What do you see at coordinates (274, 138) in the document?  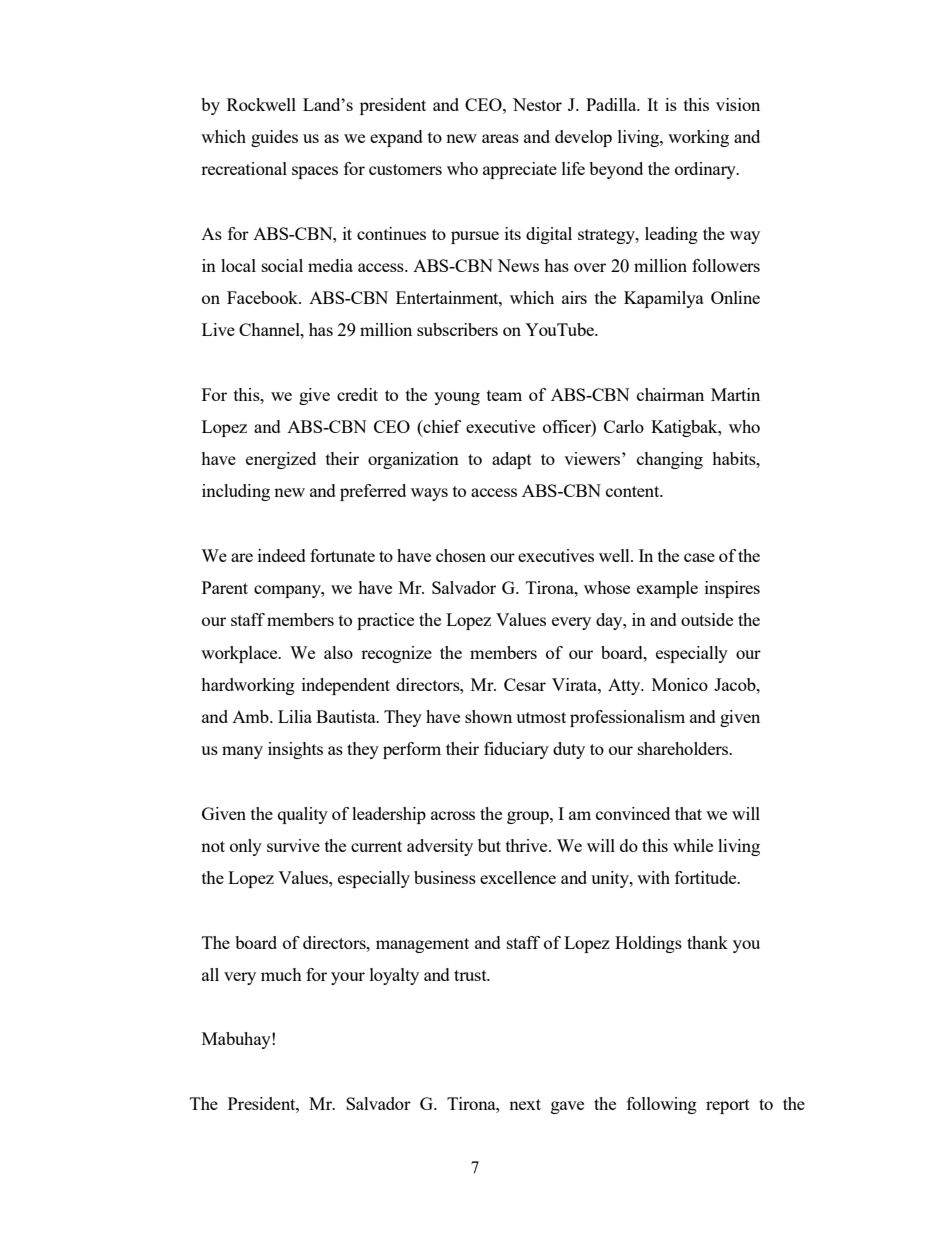 I see `guides` at bounding box center [274, 138].
